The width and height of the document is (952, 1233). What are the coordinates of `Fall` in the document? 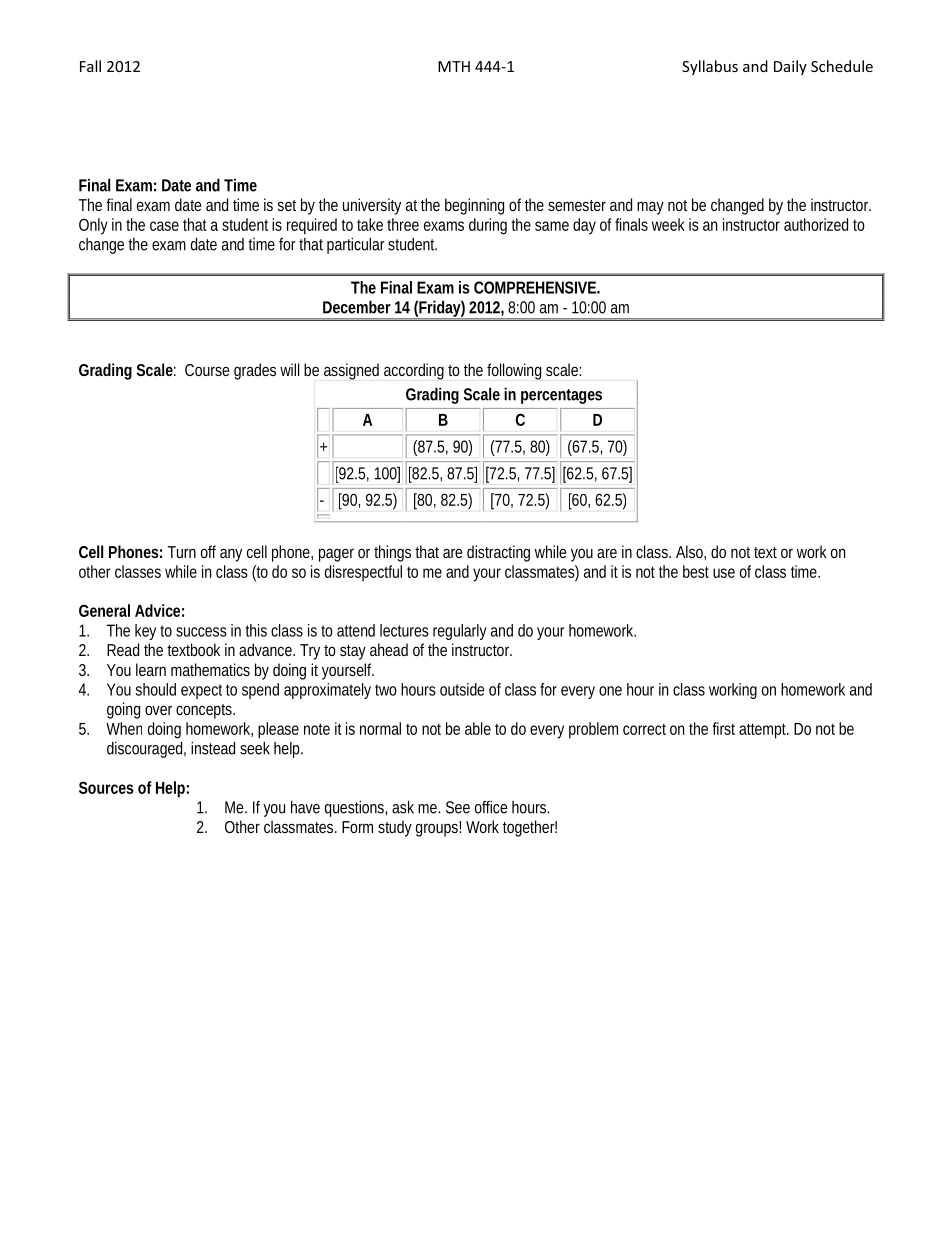 It's located at (90, 66).
